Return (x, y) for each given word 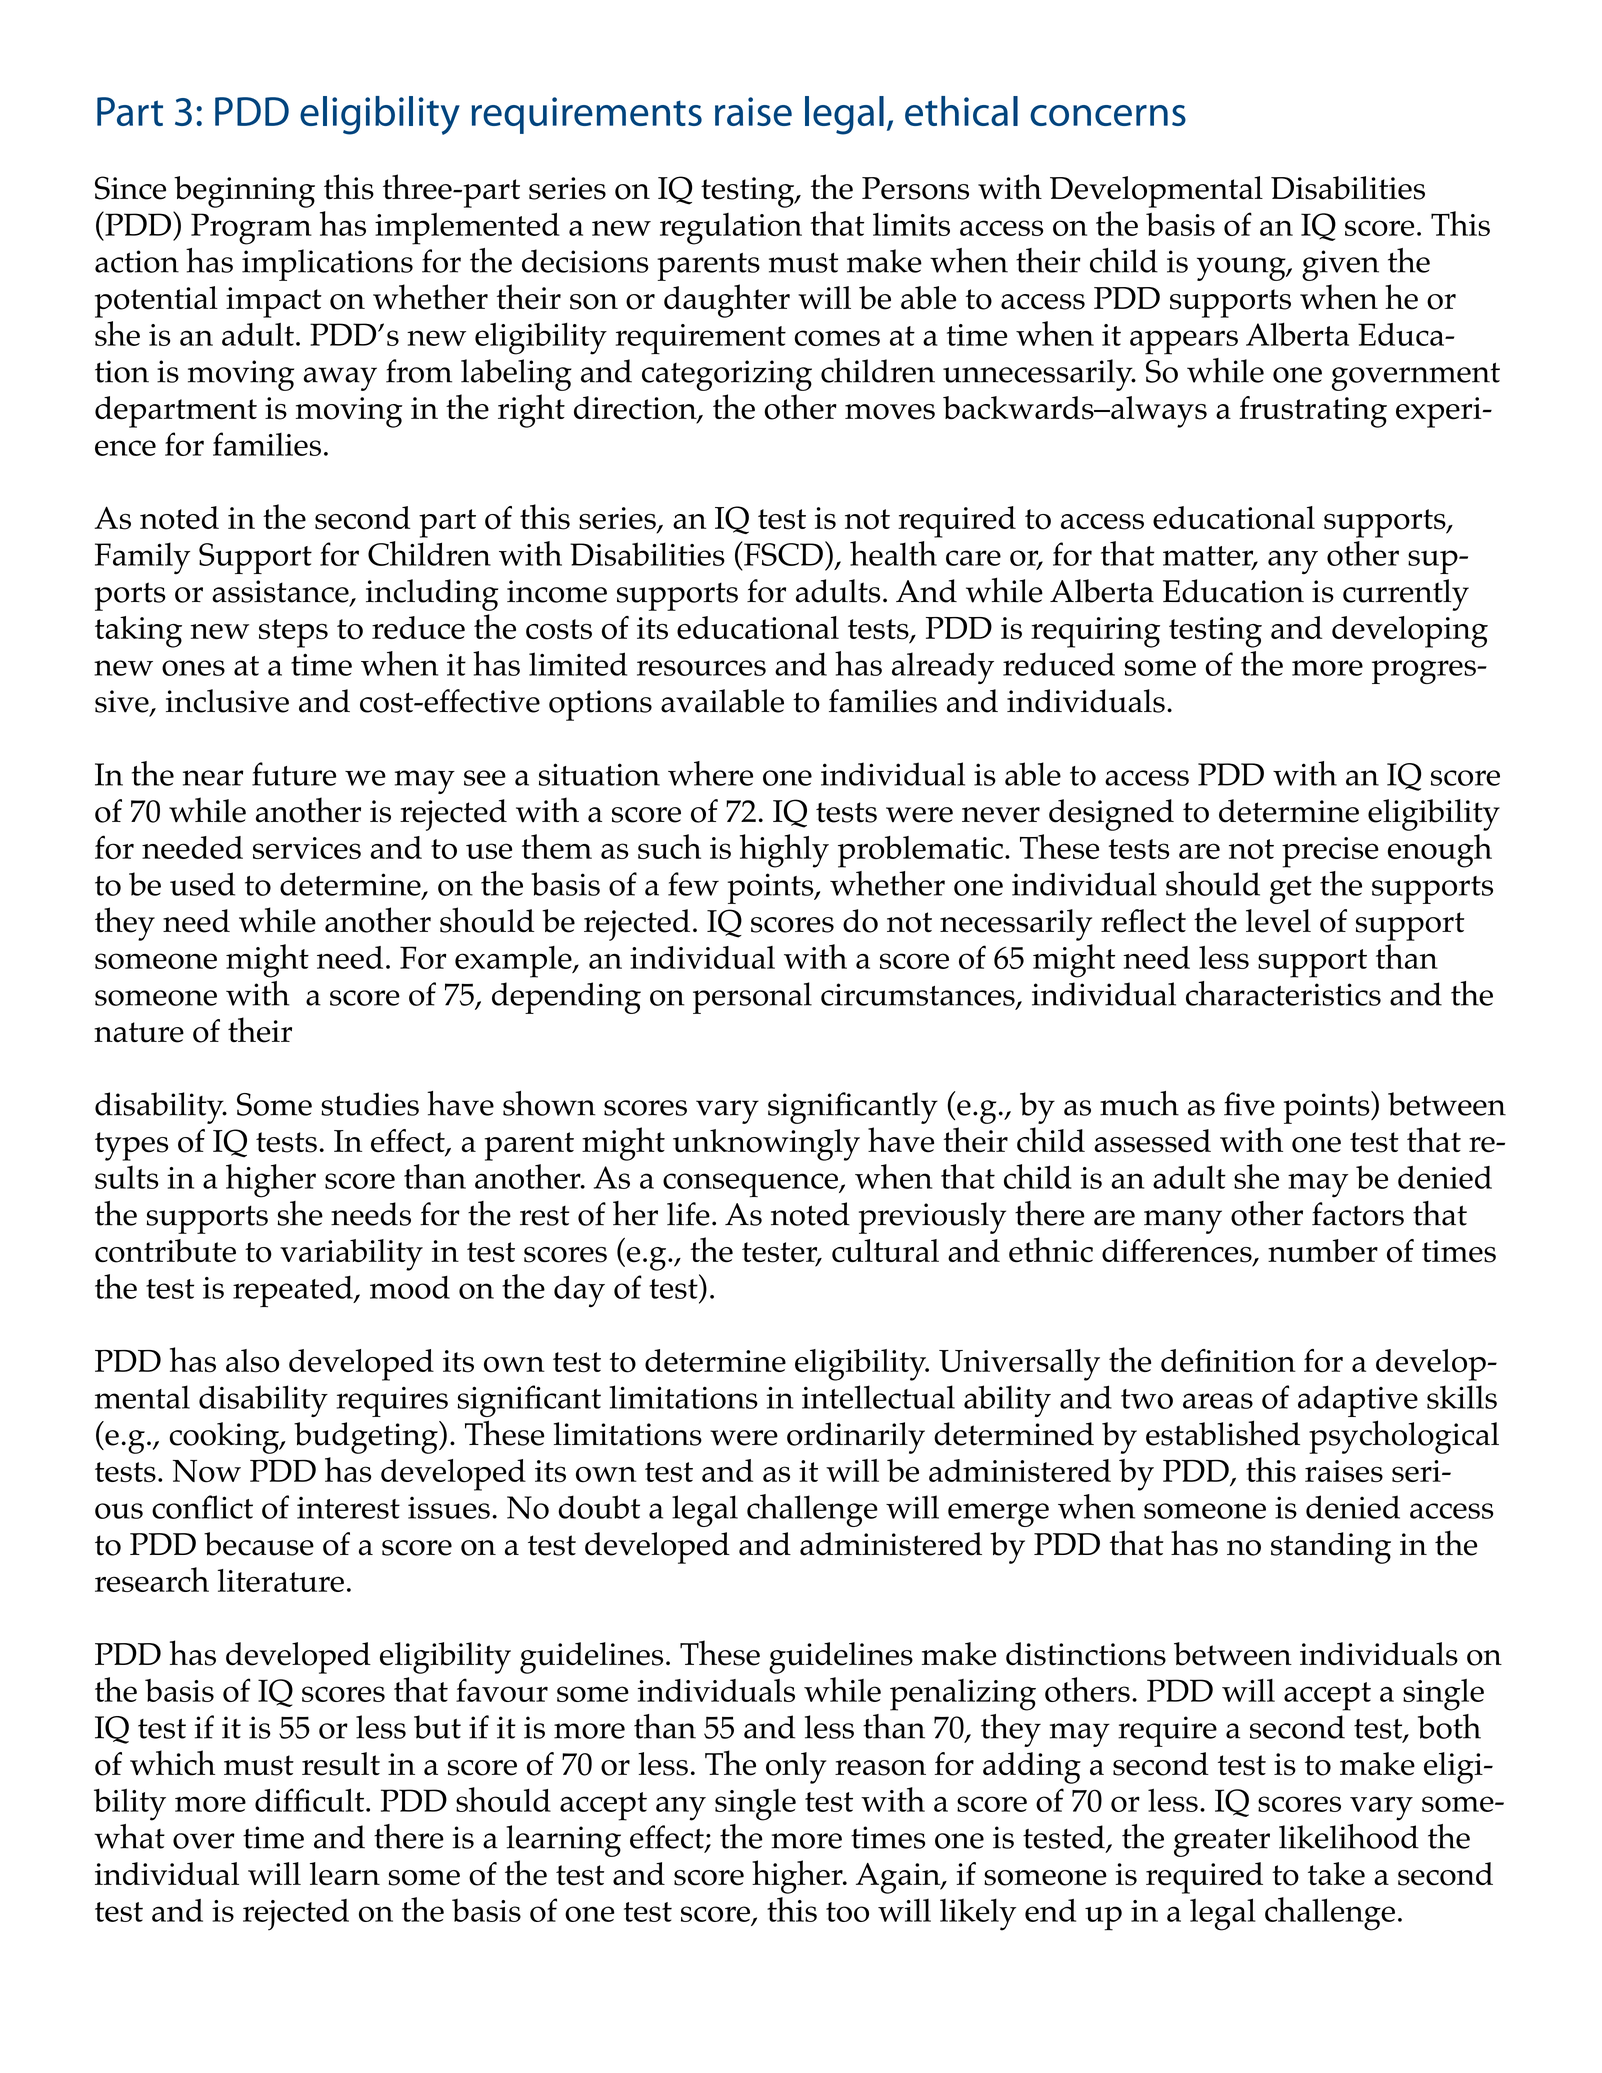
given (1340, 265)
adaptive (1358, 1401)
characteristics (1283, 993)
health (893, 553)
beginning (244, 192)
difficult (311, 1800)
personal (752, 998)
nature (139, 1032)
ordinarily (856, 1438)
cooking (225, 1438)
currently (1406, 595)
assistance (281, 592)
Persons (915, 188)
